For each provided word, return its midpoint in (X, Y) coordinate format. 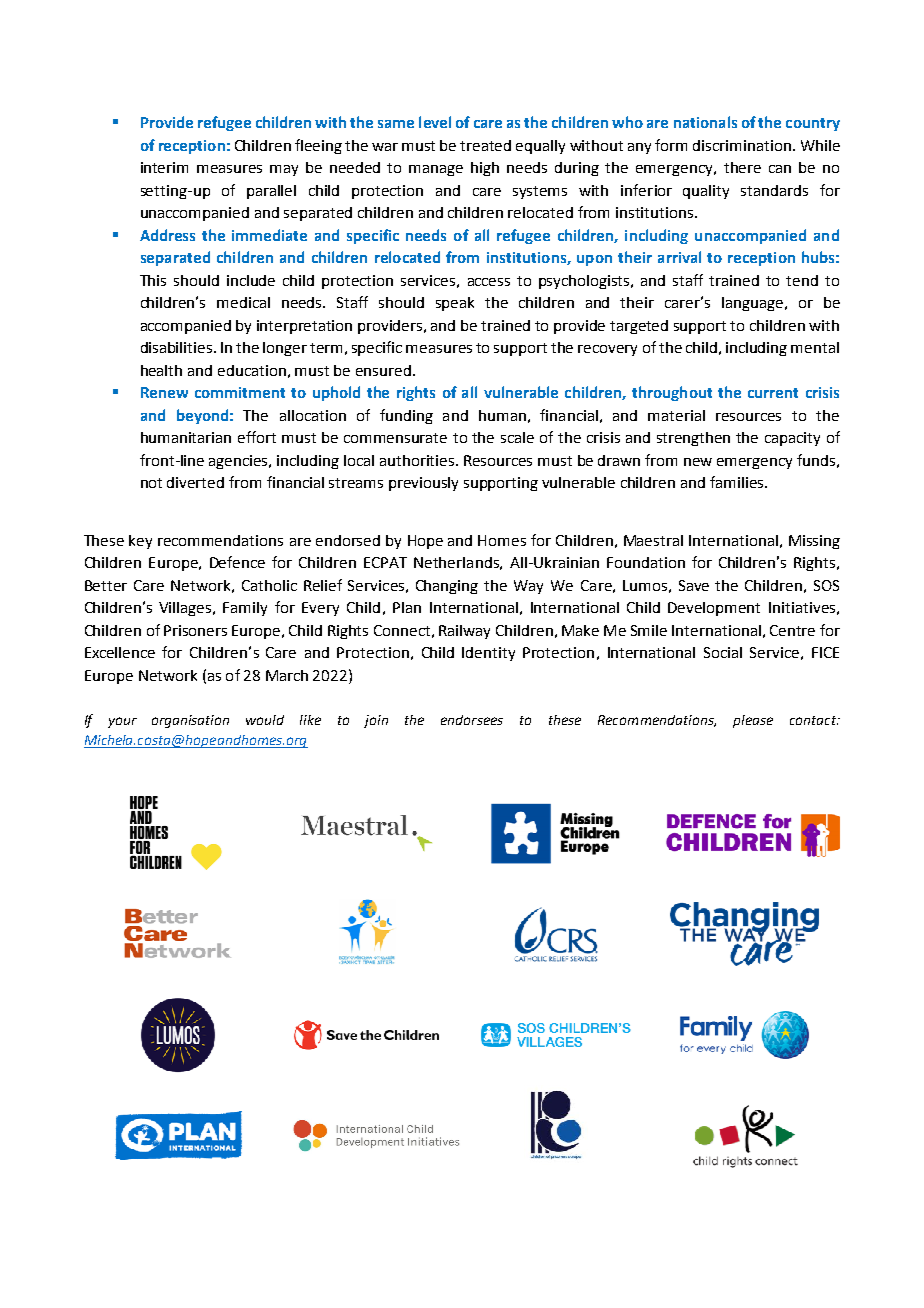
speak (455, 304)
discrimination (742, 145)
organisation (190, 721)
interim (164, 167)
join (376, 721)
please (753, 721)
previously (423, 484)
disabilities (178, 347)
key (140, 542)
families (738, 482)
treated (485, 145)
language (752, 304)
